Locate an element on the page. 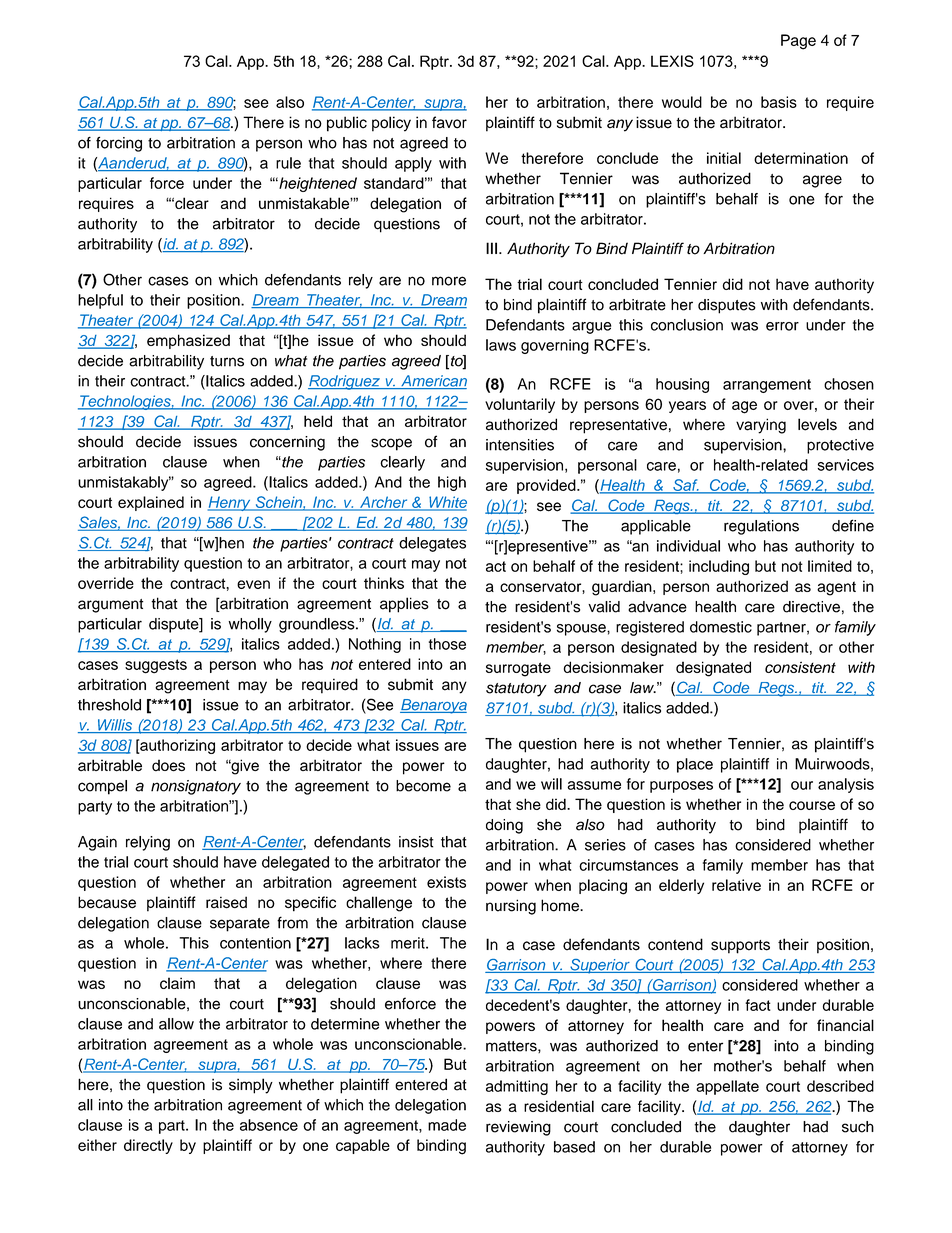 This document has height=1233, width=952. basis is located at coordinates (779, 102).
